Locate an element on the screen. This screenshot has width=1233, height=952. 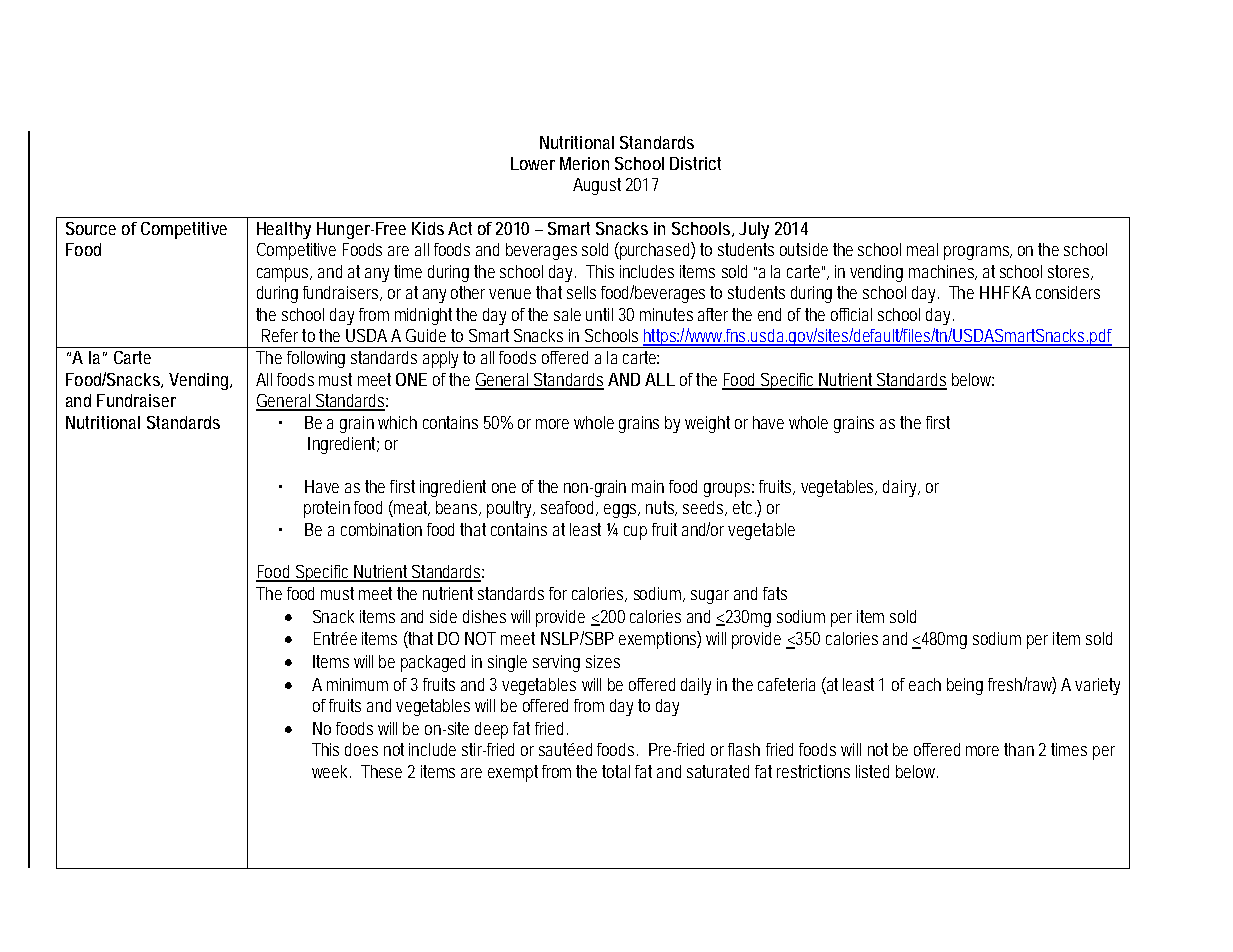
Source is located at coordinates (91, 228).
